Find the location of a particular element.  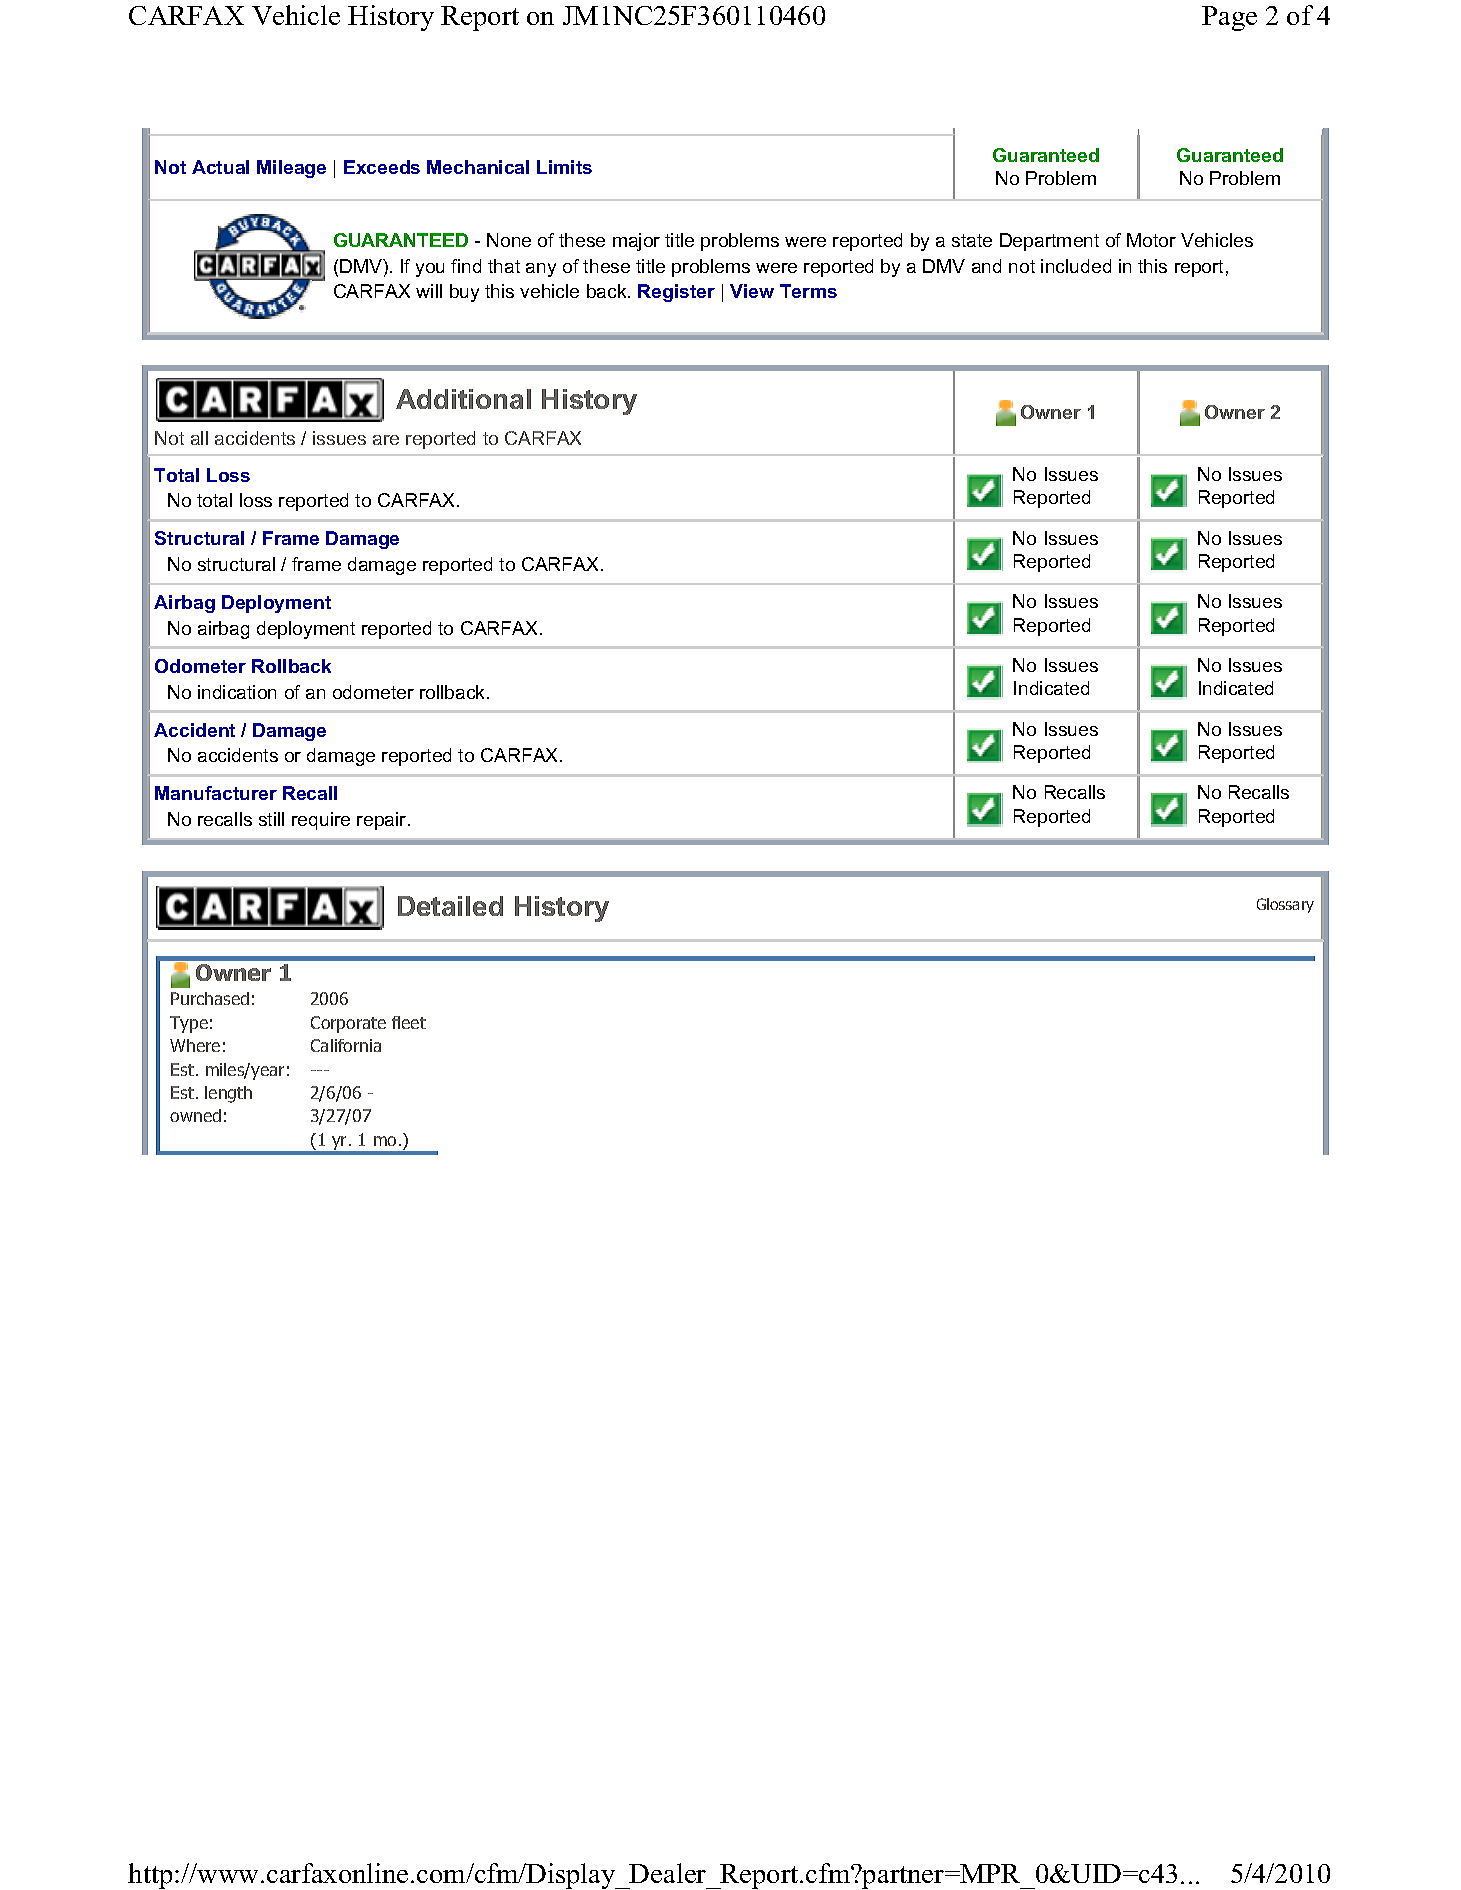

indication is located at coordinates (237, 692).
